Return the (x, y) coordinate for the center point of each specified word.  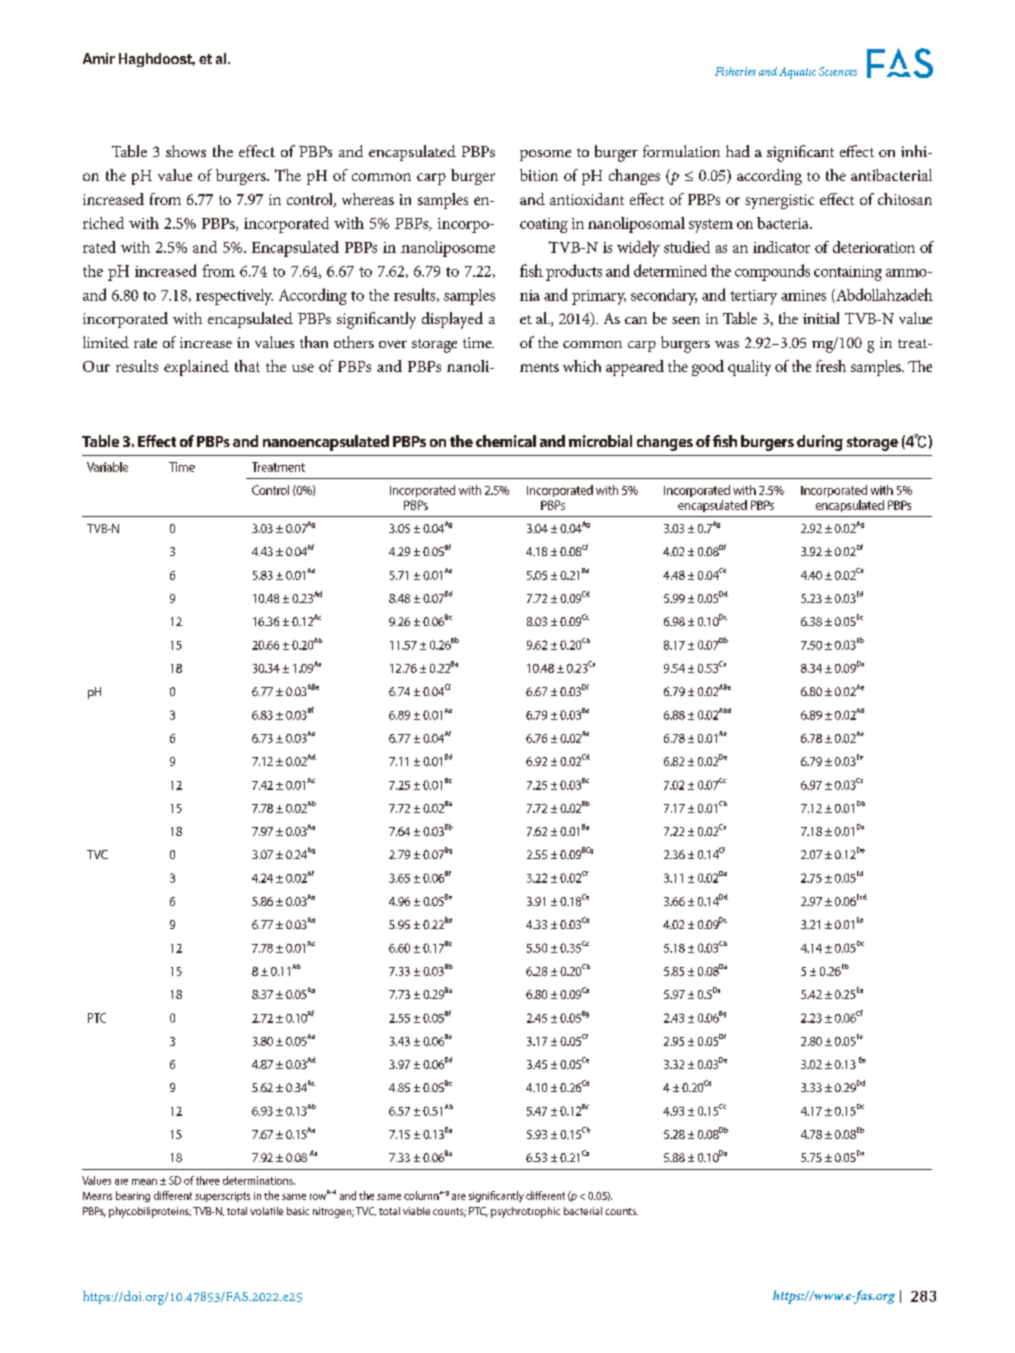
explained (196, 368)
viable (416, 1211)
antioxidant (587, 199)
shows (186, 151)
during (820, 443)
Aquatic (797, 73)
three (208, 1180)
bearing (133, 1196)
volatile (266, 1211)
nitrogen (333, 1212)
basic (298, 1211)
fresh (831, 366)
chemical (506, 441)
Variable (107, 467)
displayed (452, 320)
